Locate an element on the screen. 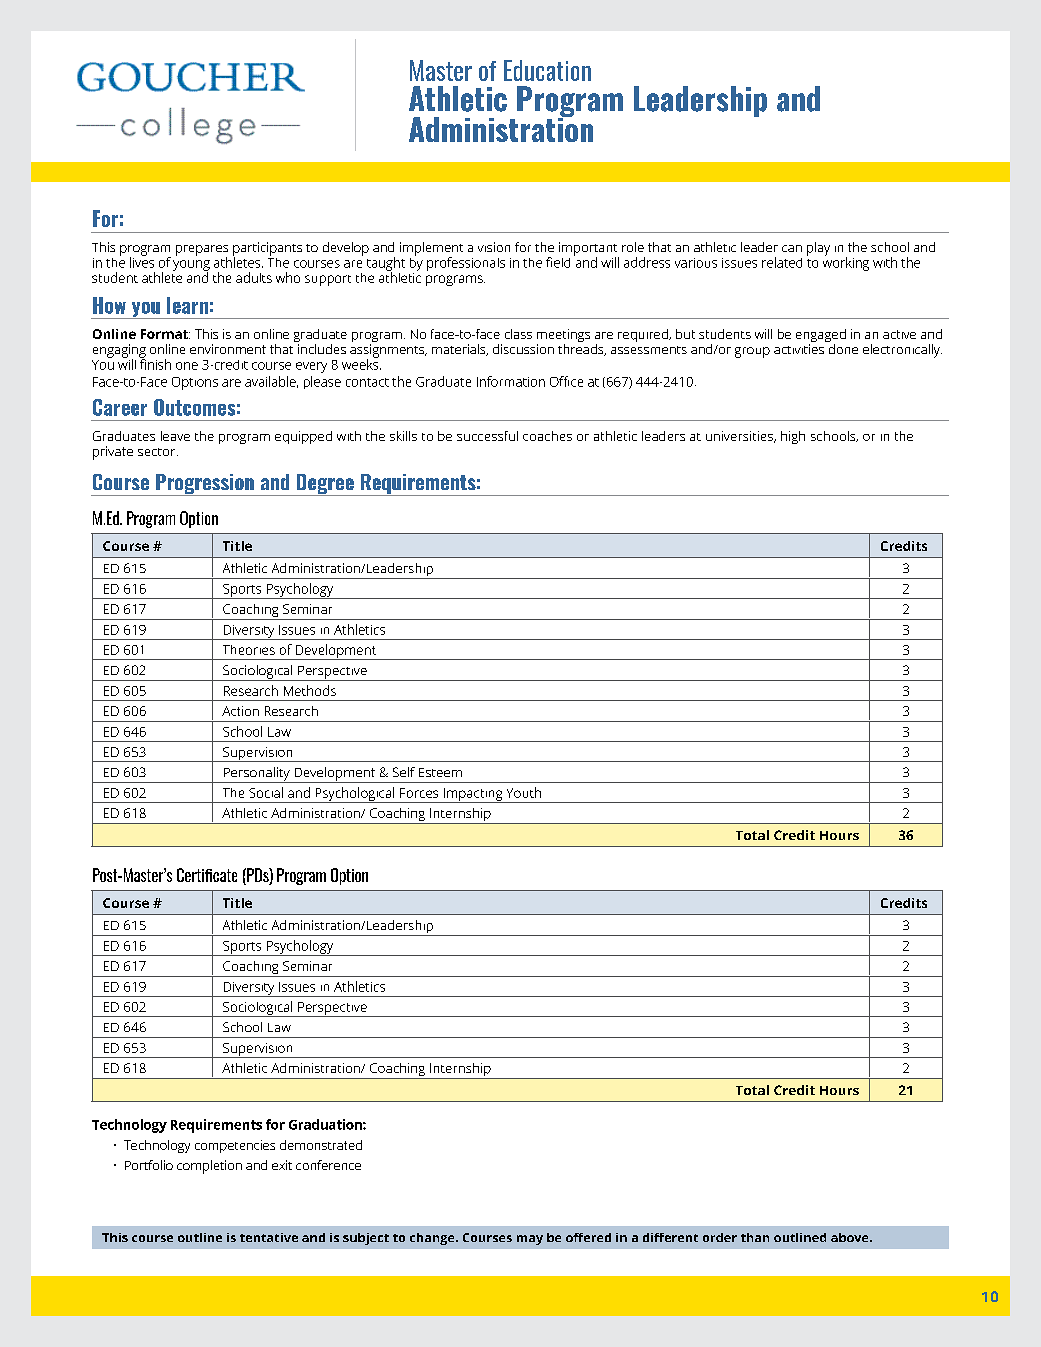  activities is located at coordinates (799, 349).
